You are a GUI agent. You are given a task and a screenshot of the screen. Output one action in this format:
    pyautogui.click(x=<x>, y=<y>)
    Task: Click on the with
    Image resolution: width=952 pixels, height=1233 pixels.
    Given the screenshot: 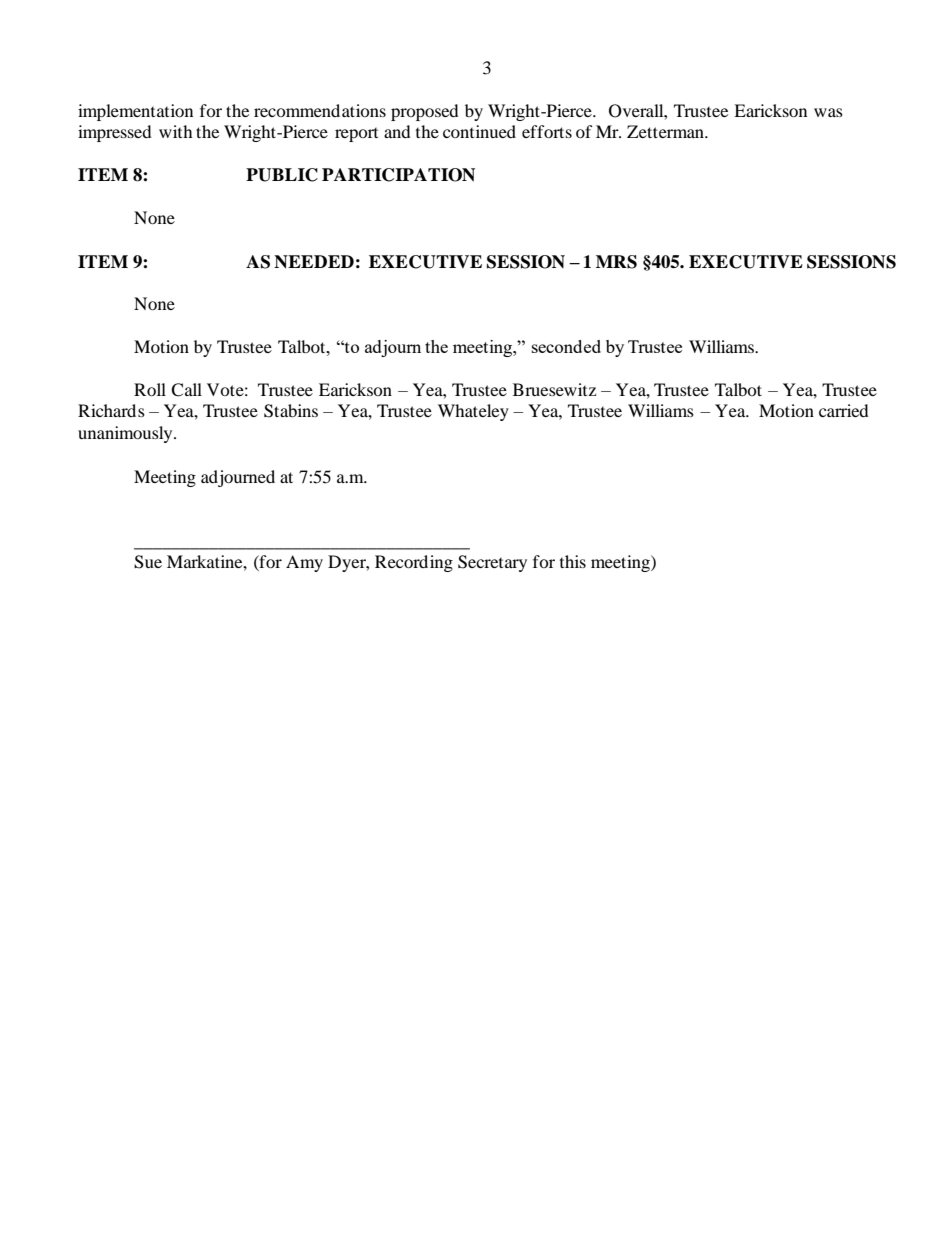 What is the action you would take?
    pyautogui.click(x=176, y=131)
